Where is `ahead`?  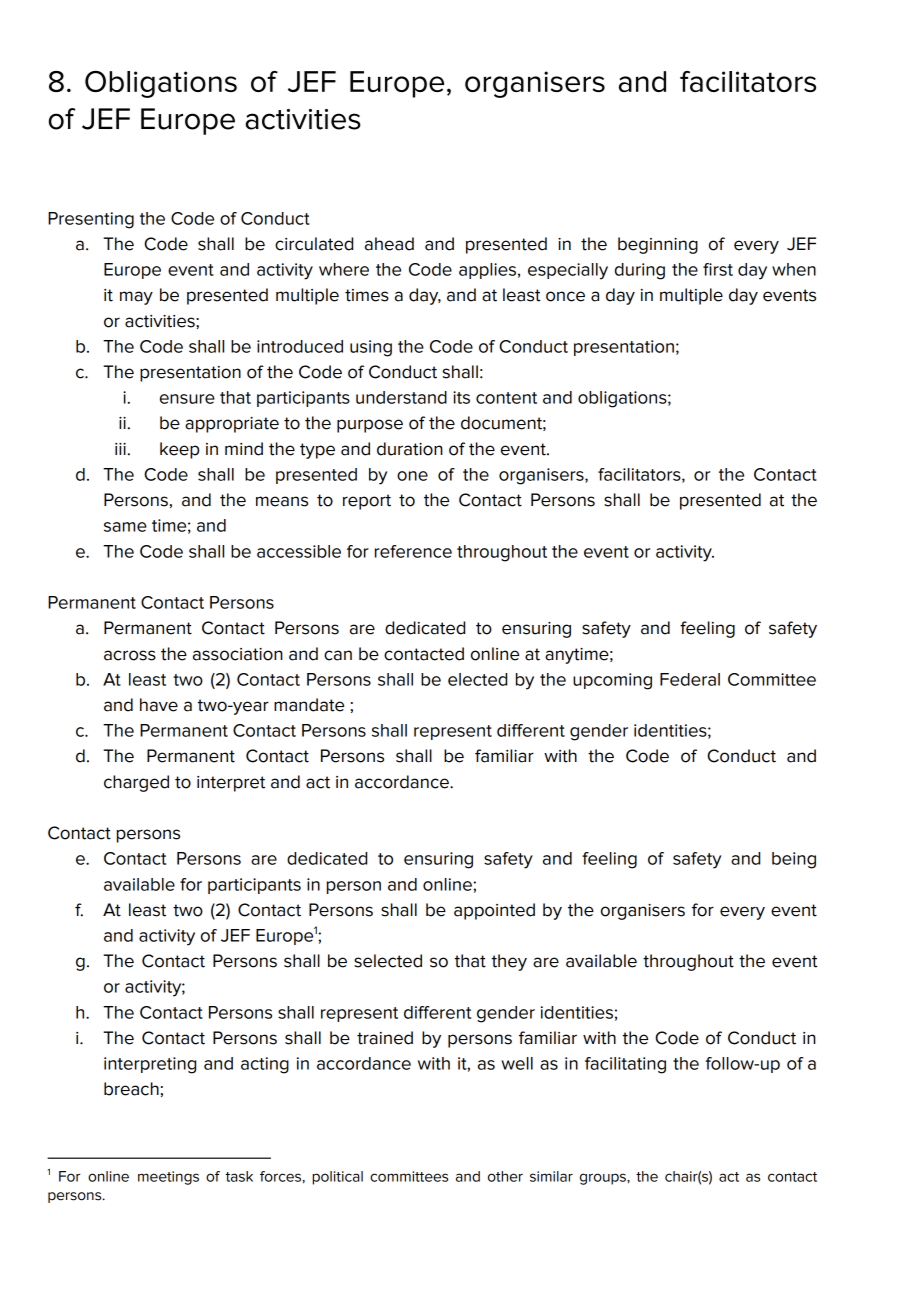 ahead is located at coordinates (389, 244).
